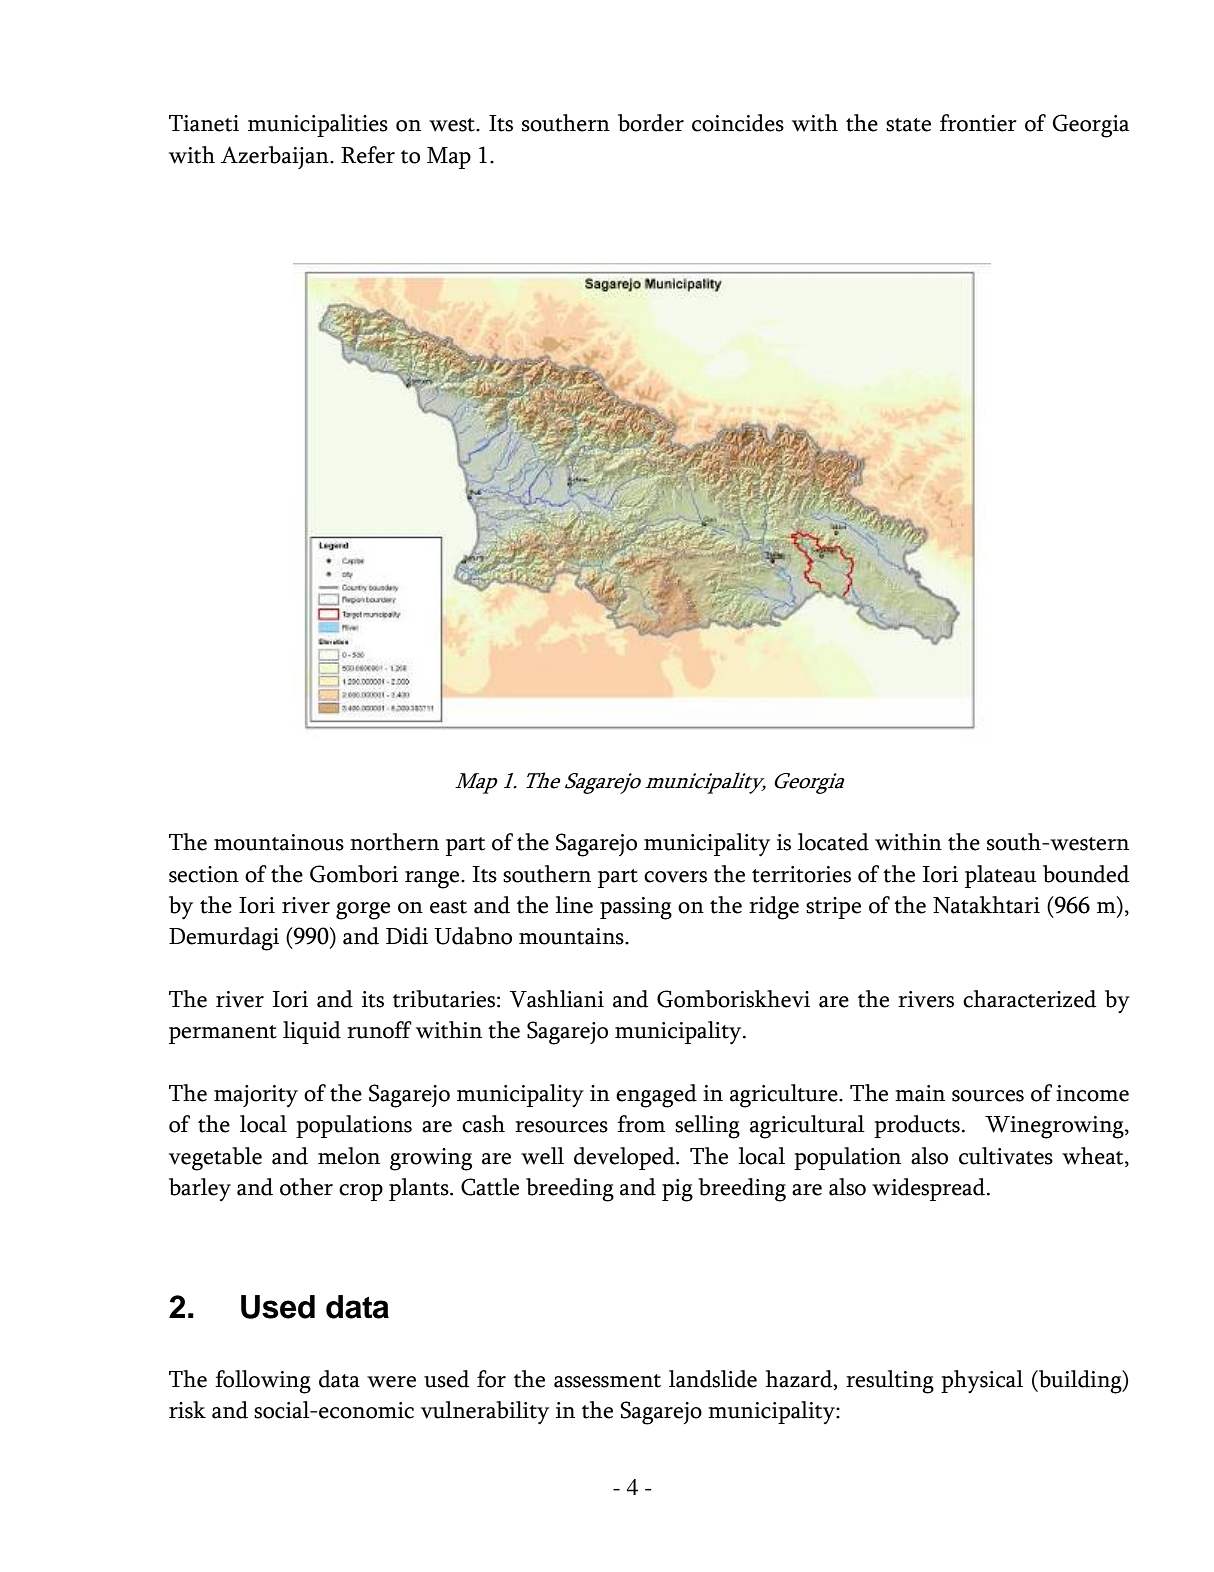  I want to click on Azerbaijan, so click(276, 157).
